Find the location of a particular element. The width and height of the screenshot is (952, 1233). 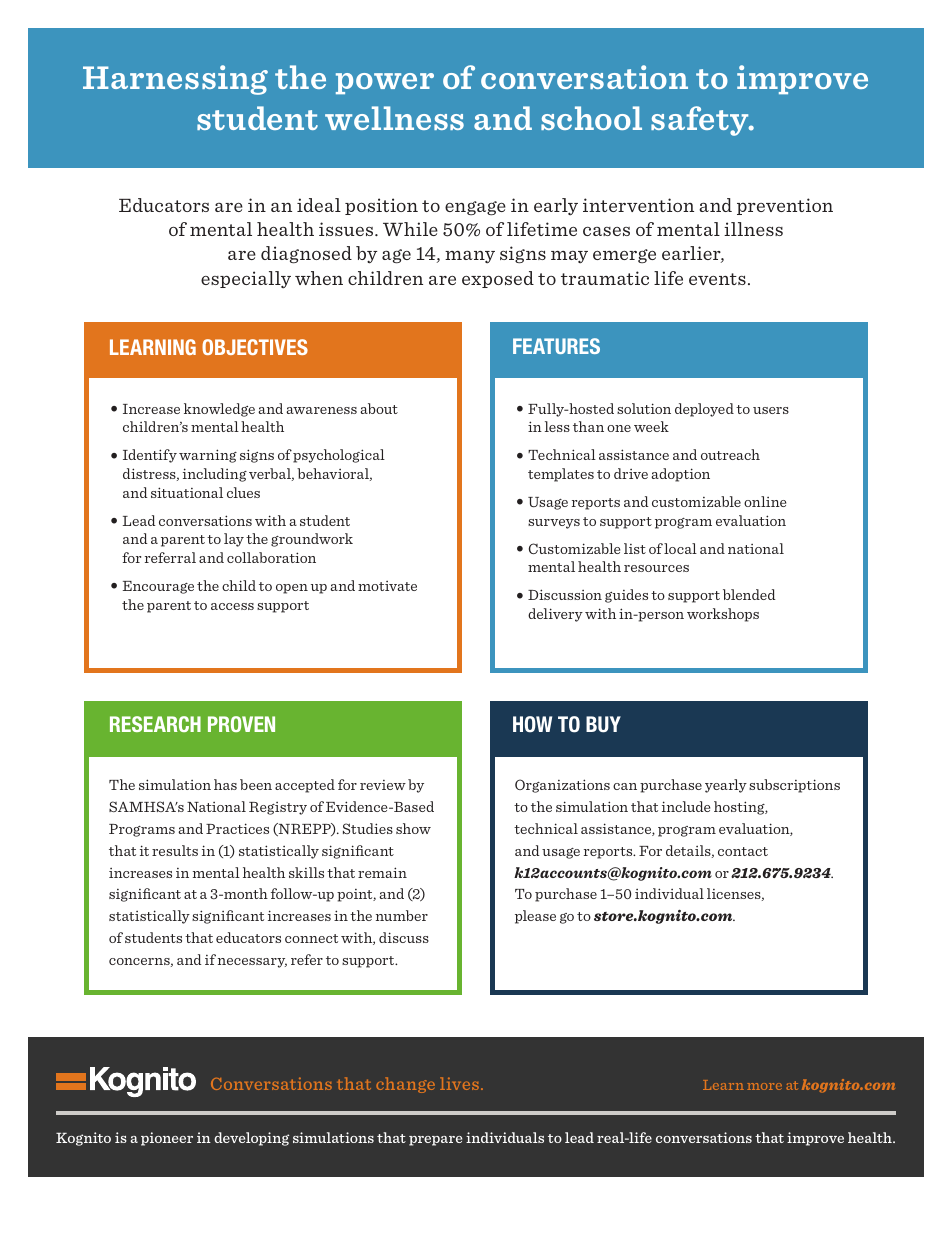

Harnessing is located at coordinates (175, 80).
